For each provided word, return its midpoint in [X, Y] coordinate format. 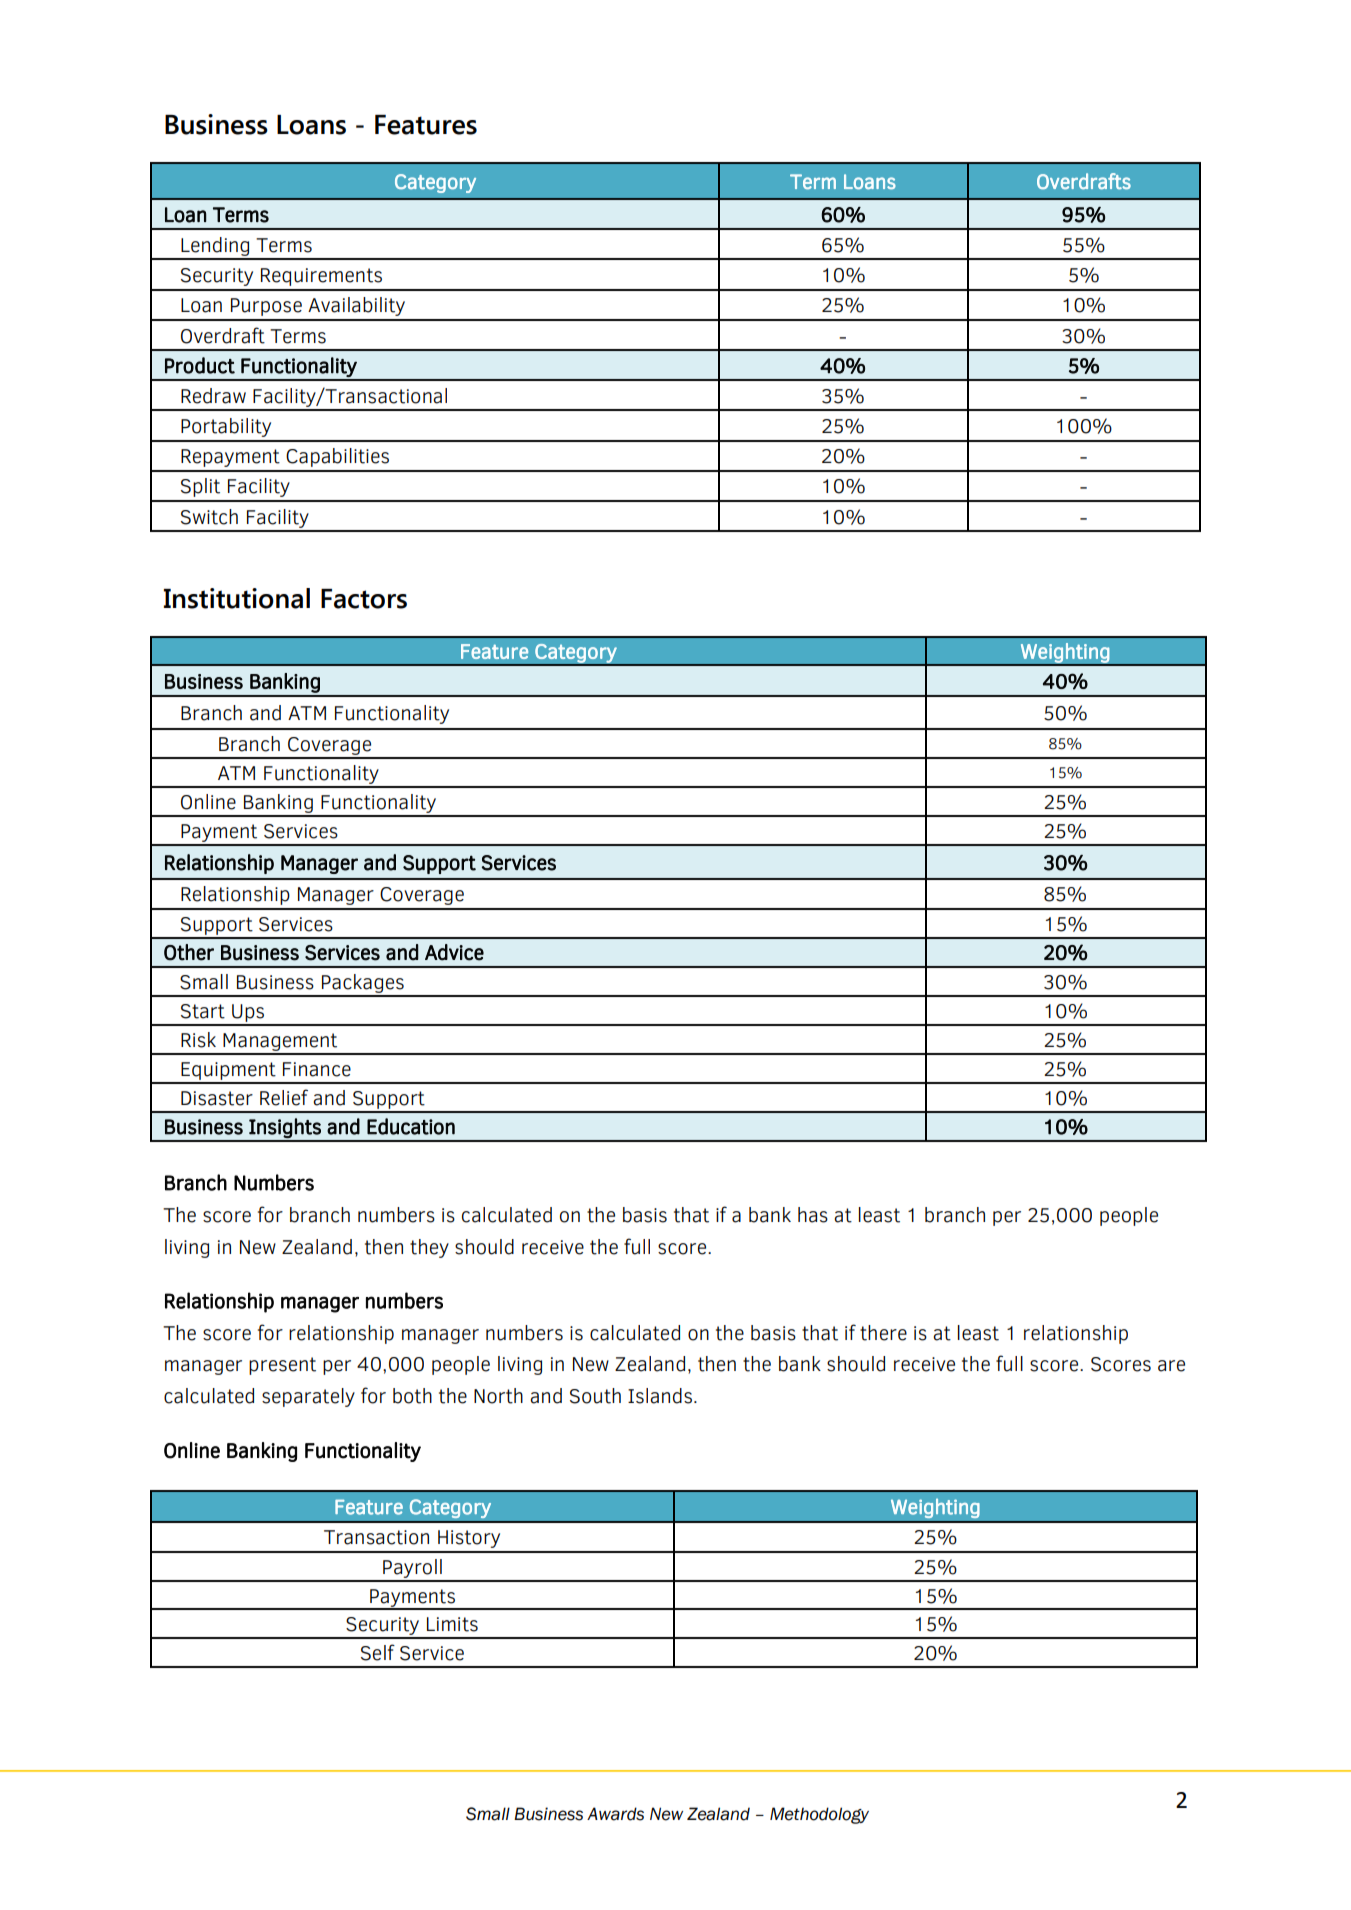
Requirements [321, 277]
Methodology [819, 1815]
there [883, 1333]
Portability [226, 427]
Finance [317, 1069]
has [813, 1215]
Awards [615, 1814]
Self [378, 1652]
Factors [364, 599]
